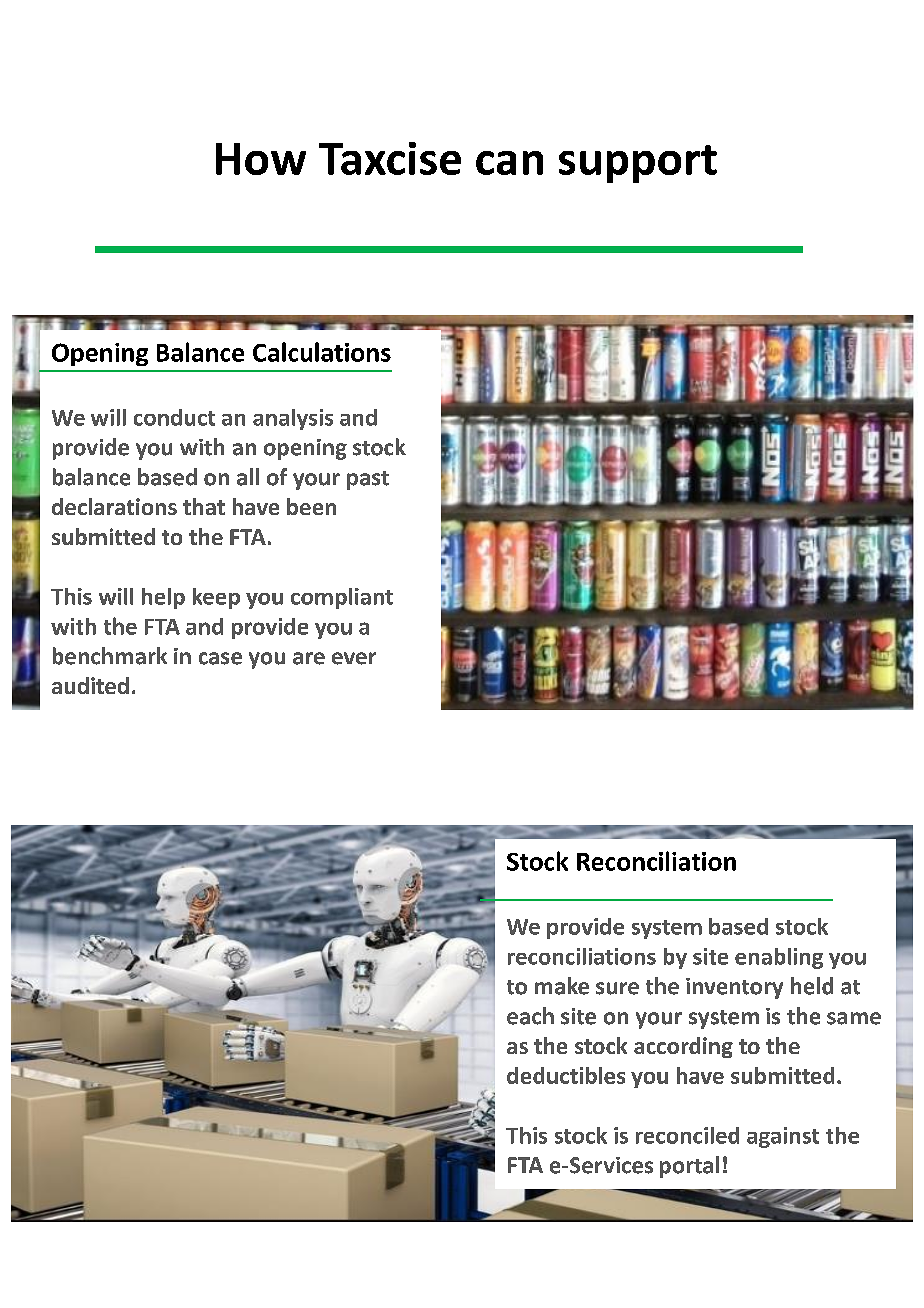  Describe the element at coordinates (342, 598) in the screenshot. I see `compliant` at that location.
